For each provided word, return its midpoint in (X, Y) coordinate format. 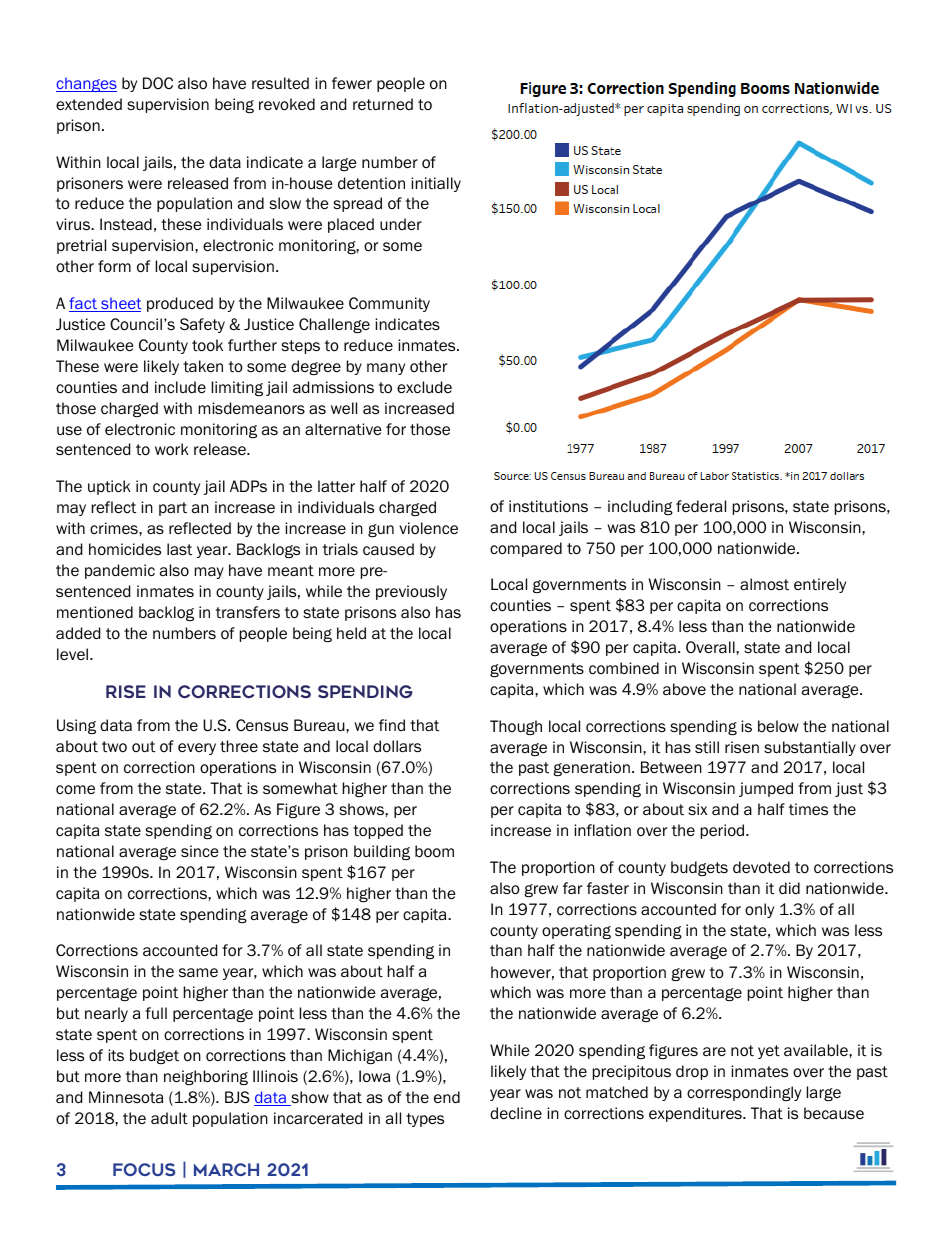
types (425, 1120)
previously (411, 592)
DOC (158, 83)
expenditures (696, 1114)
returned (383, 104)
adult (169, 1118)
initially (436, 184)
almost (764, 584)
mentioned (95, 612)
